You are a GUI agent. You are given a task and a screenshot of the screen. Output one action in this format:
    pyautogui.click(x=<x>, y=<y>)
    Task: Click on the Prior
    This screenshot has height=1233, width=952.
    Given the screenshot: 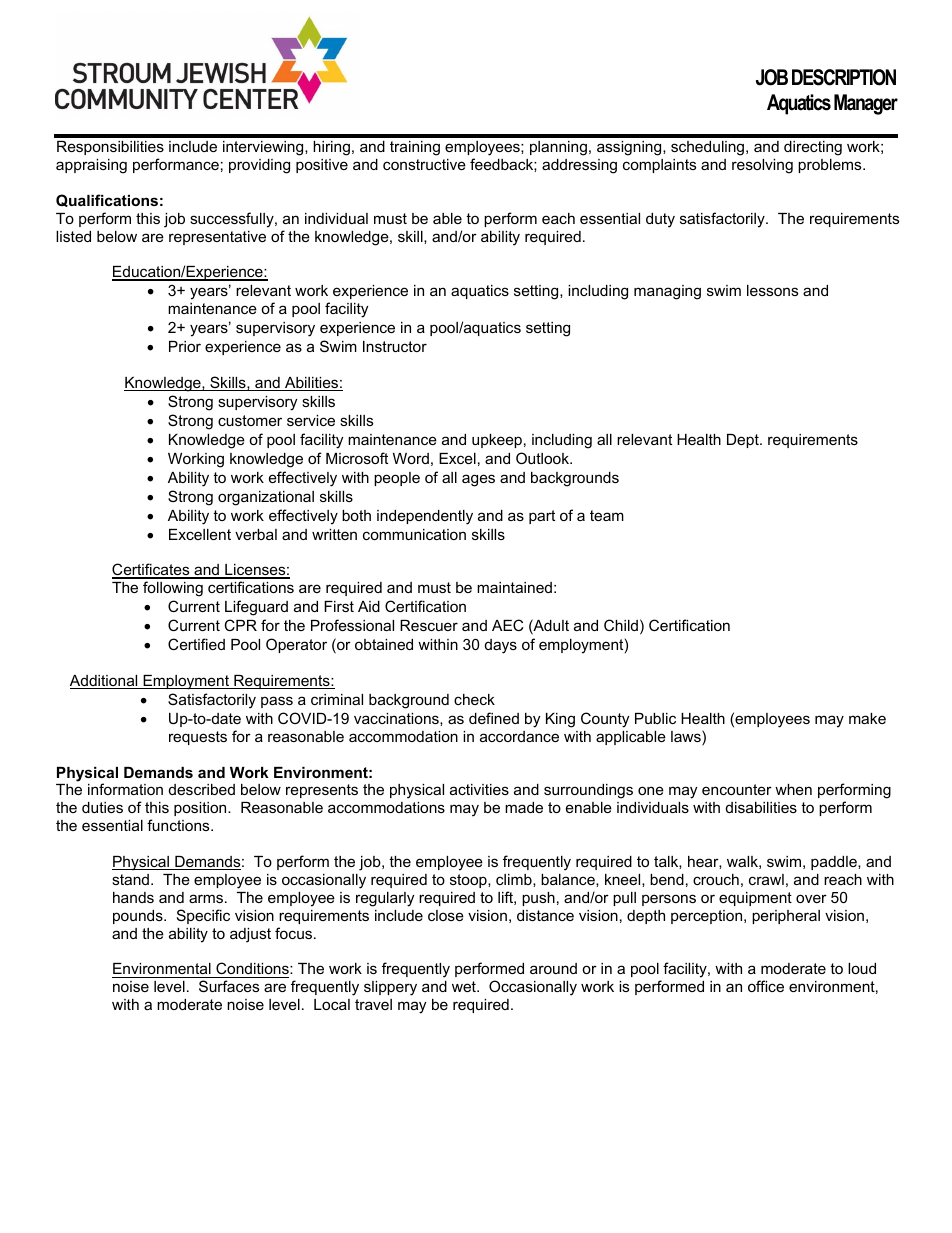 What is the action you would take?
    pyautogui.click(x=185, y=346)
